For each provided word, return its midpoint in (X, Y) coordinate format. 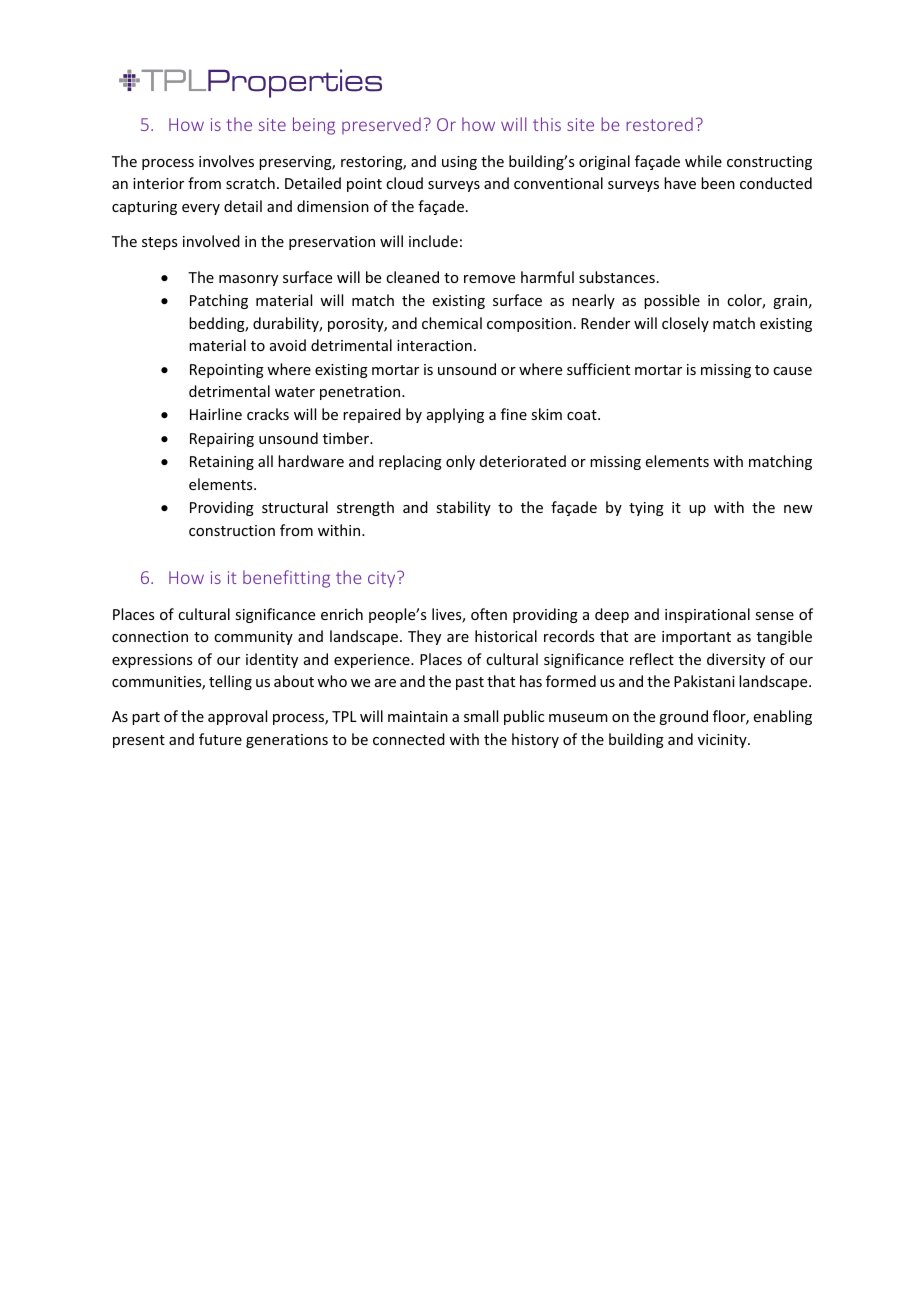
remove (489, 279)
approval (237, 717)
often (489, 614)
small (481, 716)
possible (672, 301)
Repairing (222, 440)
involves (226, 161)
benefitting (286, 579)
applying (455, 415)
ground (683, 717)
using (459, 163)
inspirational (707, 615)
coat (583, 415)
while (703, 161)
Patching (219, 301)
